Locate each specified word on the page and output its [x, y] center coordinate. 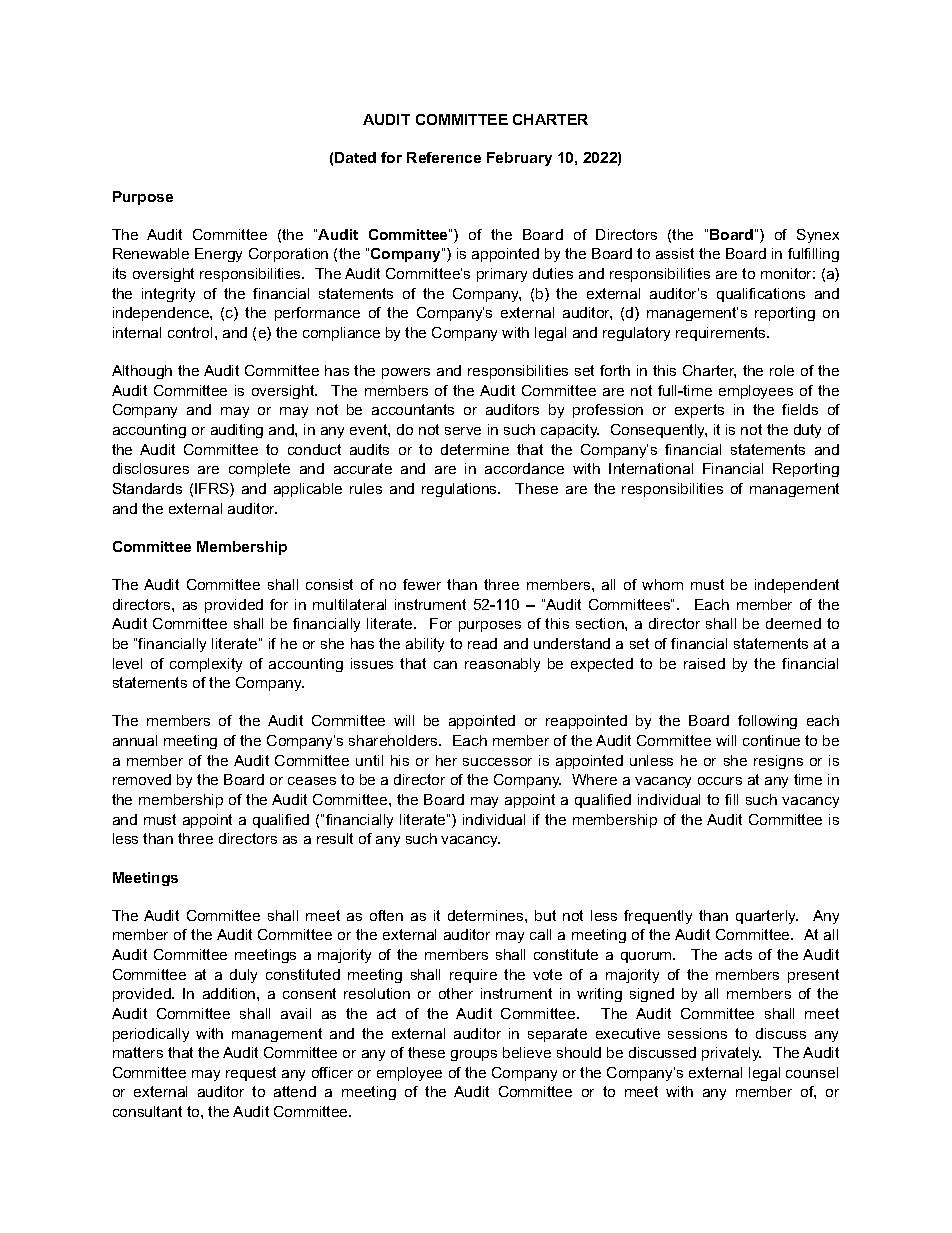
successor [497, 762]
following [767, 722]
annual [135, 740]
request [251, 1074]
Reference [444, 157]
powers [406, 373]
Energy [218, 255]
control [190, 332]
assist [675, 253]
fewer [422, 584]
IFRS [213, 490]
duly [243, 976]
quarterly [767, 917]
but [545, 915]
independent [797, 586]
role [782, 370]
